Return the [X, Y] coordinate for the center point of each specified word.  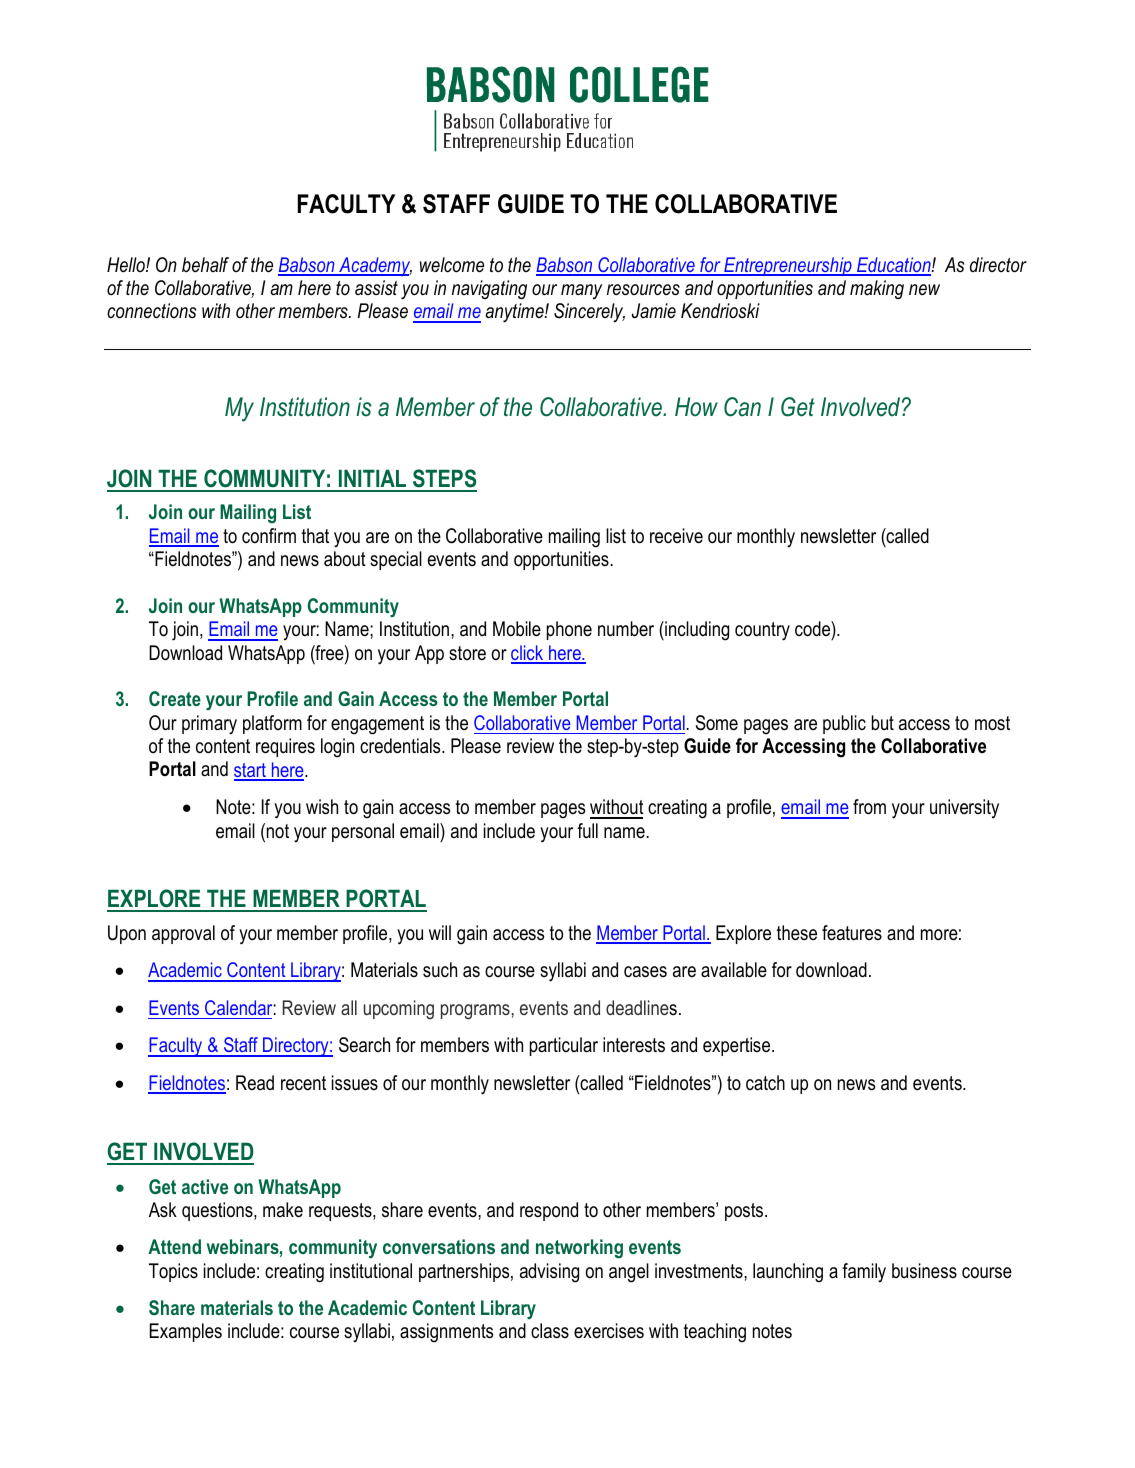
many [581, 291]
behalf [205, 264]
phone [569, 630]
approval [183, 934]
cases [645, 972]
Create [175, 698]
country [762, 631]
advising [549, 1273]
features [852, 933]
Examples [186, 1332]
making [877, 290]
